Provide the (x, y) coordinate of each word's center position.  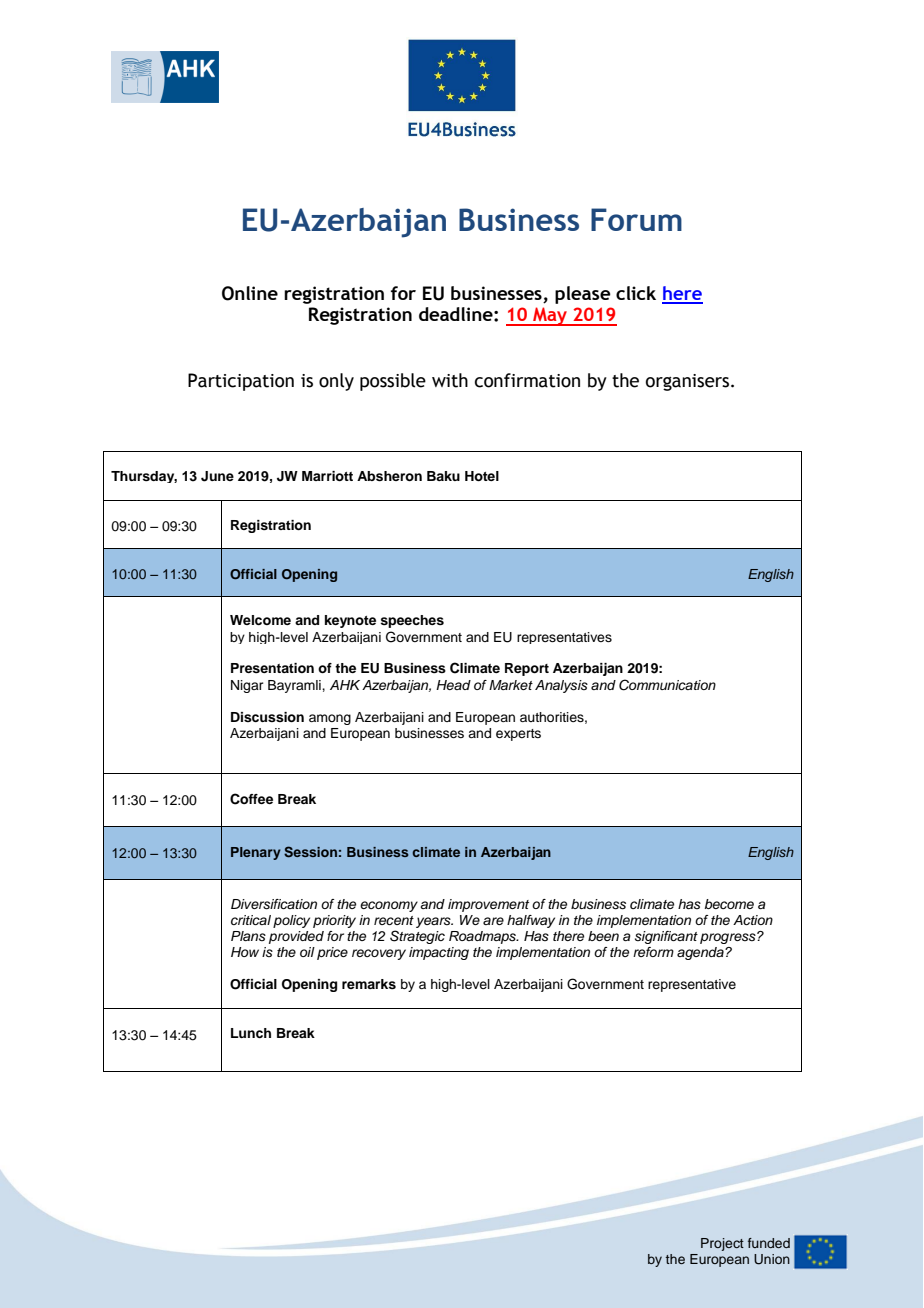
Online (250, 293)
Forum (636, 219)
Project (722, 1244)
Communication (667, 685)
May (550, 316)
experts (518, 735)
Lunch (251, 1033)
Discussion (267, 717)
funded (769, 1243)
